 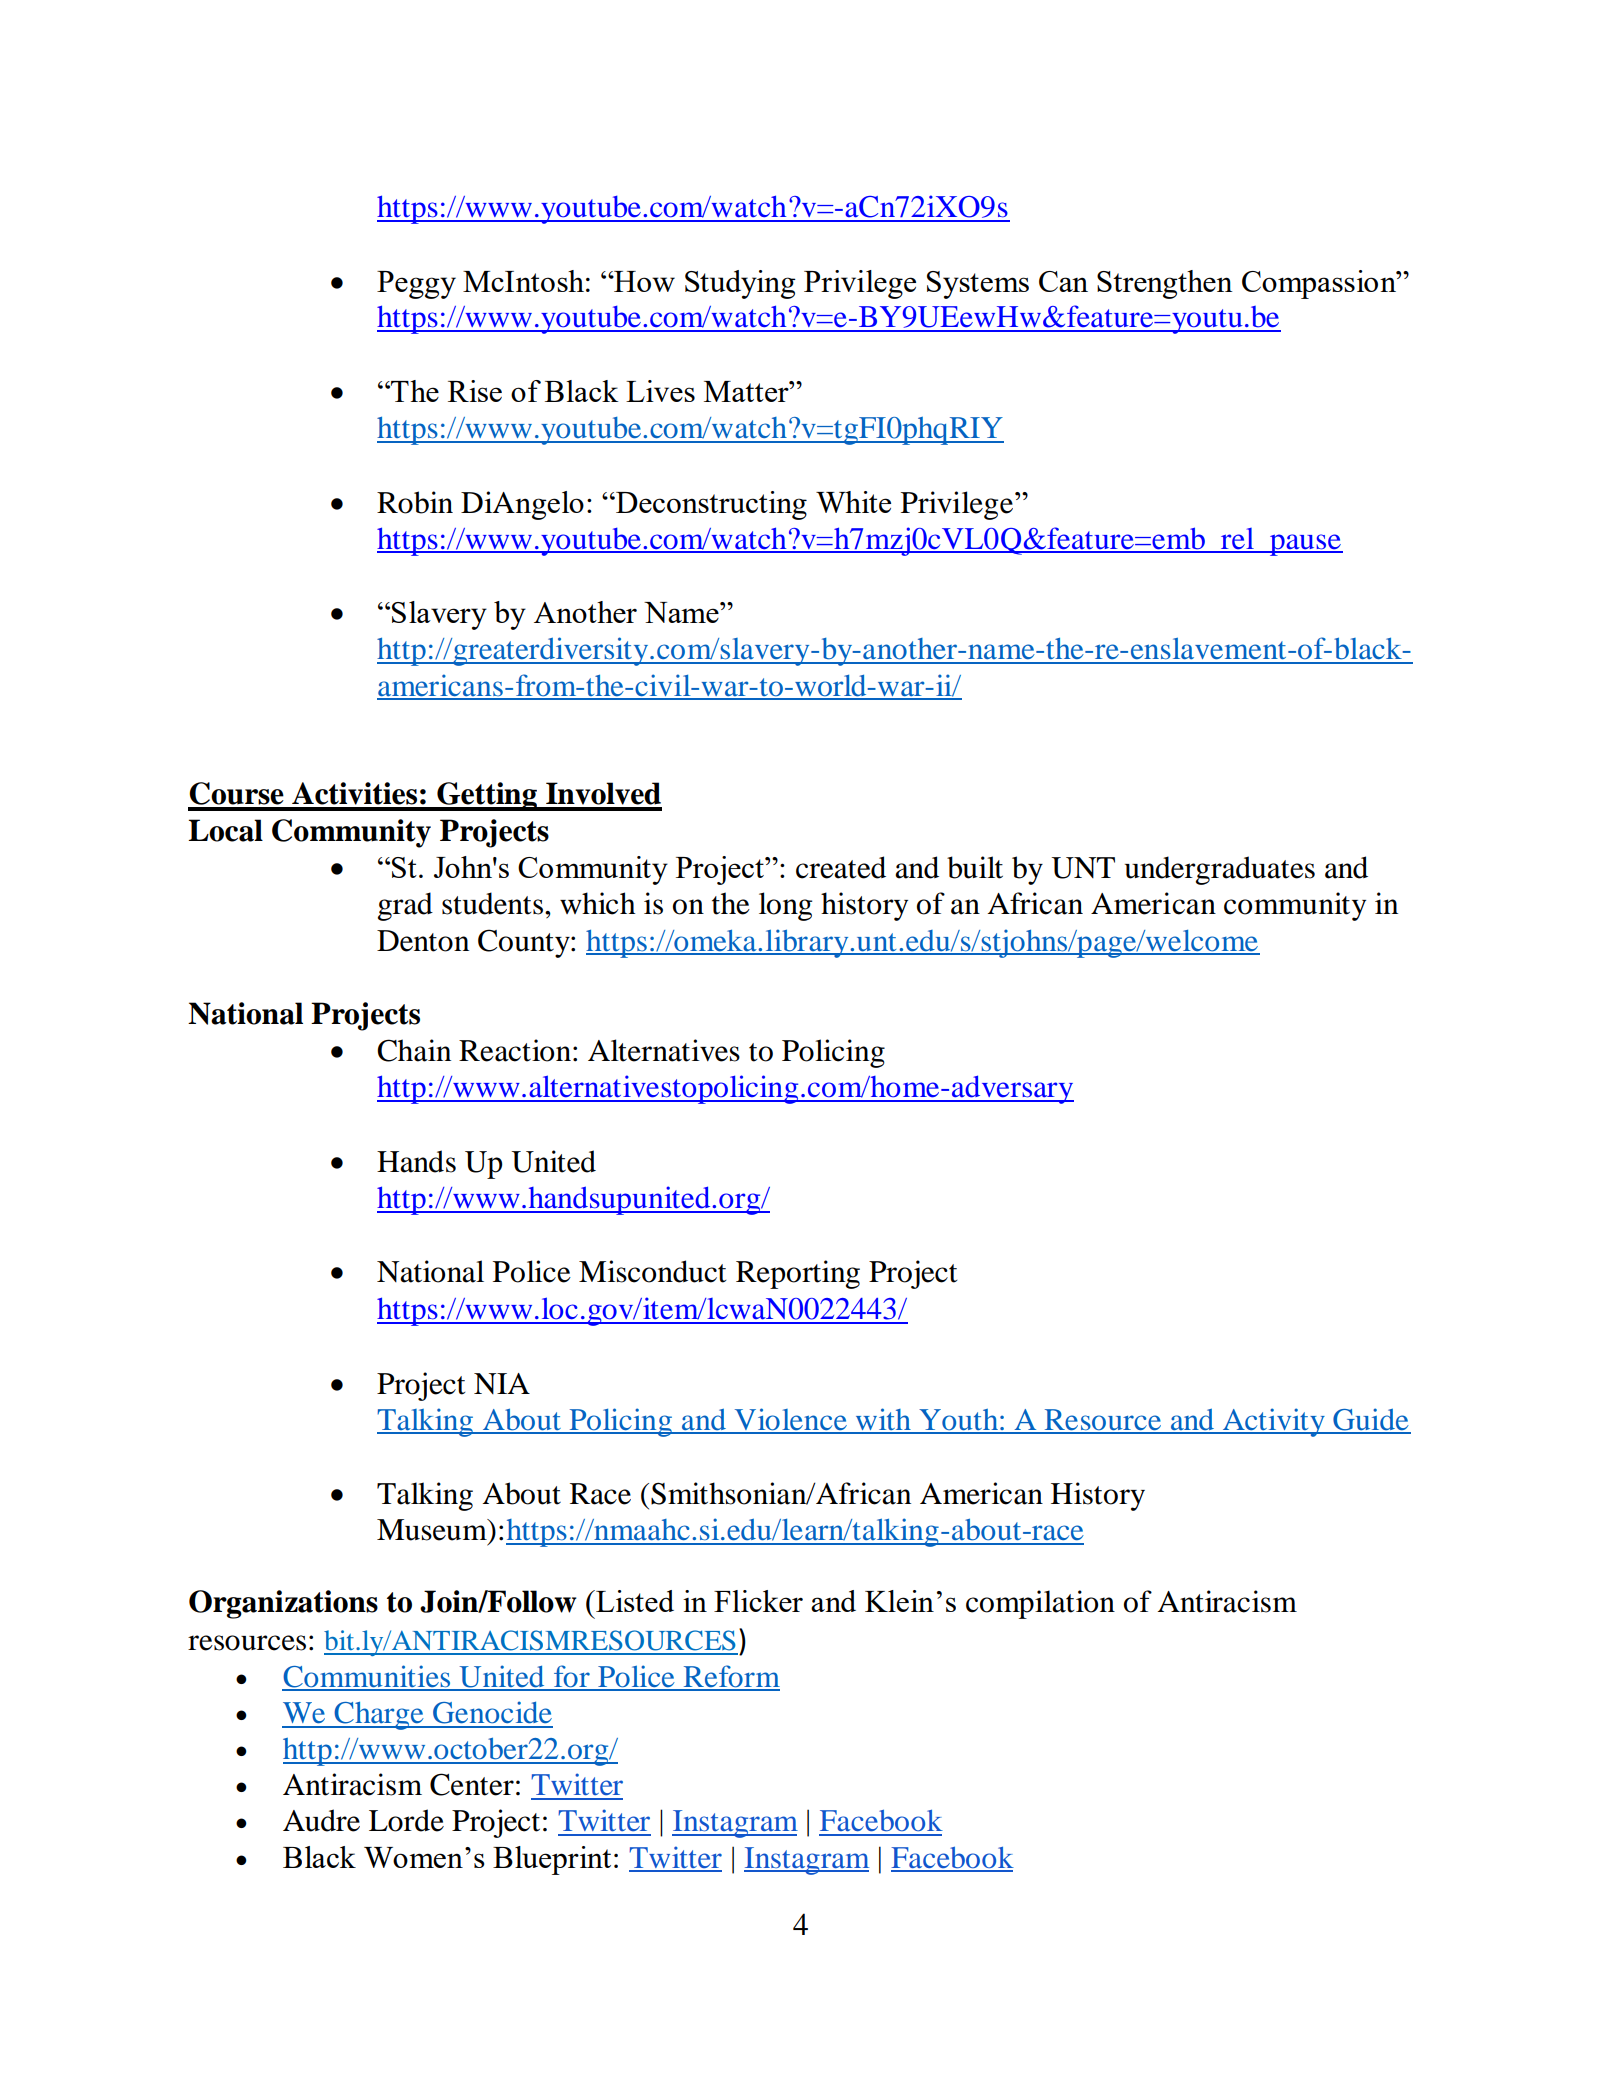 What do you see at coordinates (975, 867) in the screenshot?
I see `built` at bounding box center [975, 867].
